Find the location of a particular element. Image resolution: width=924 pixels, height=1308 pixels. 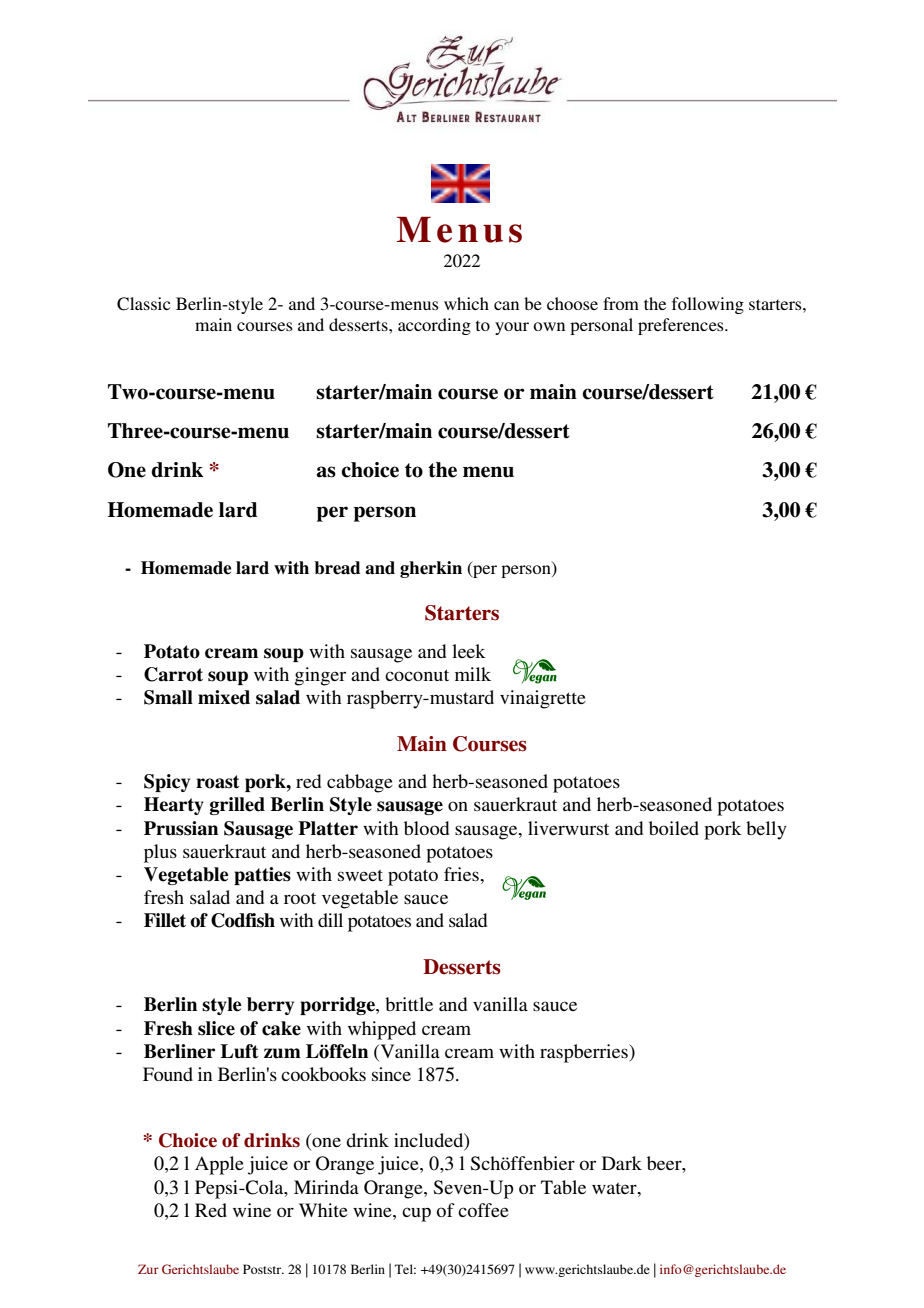

according is located at coordinates (434, 326).
